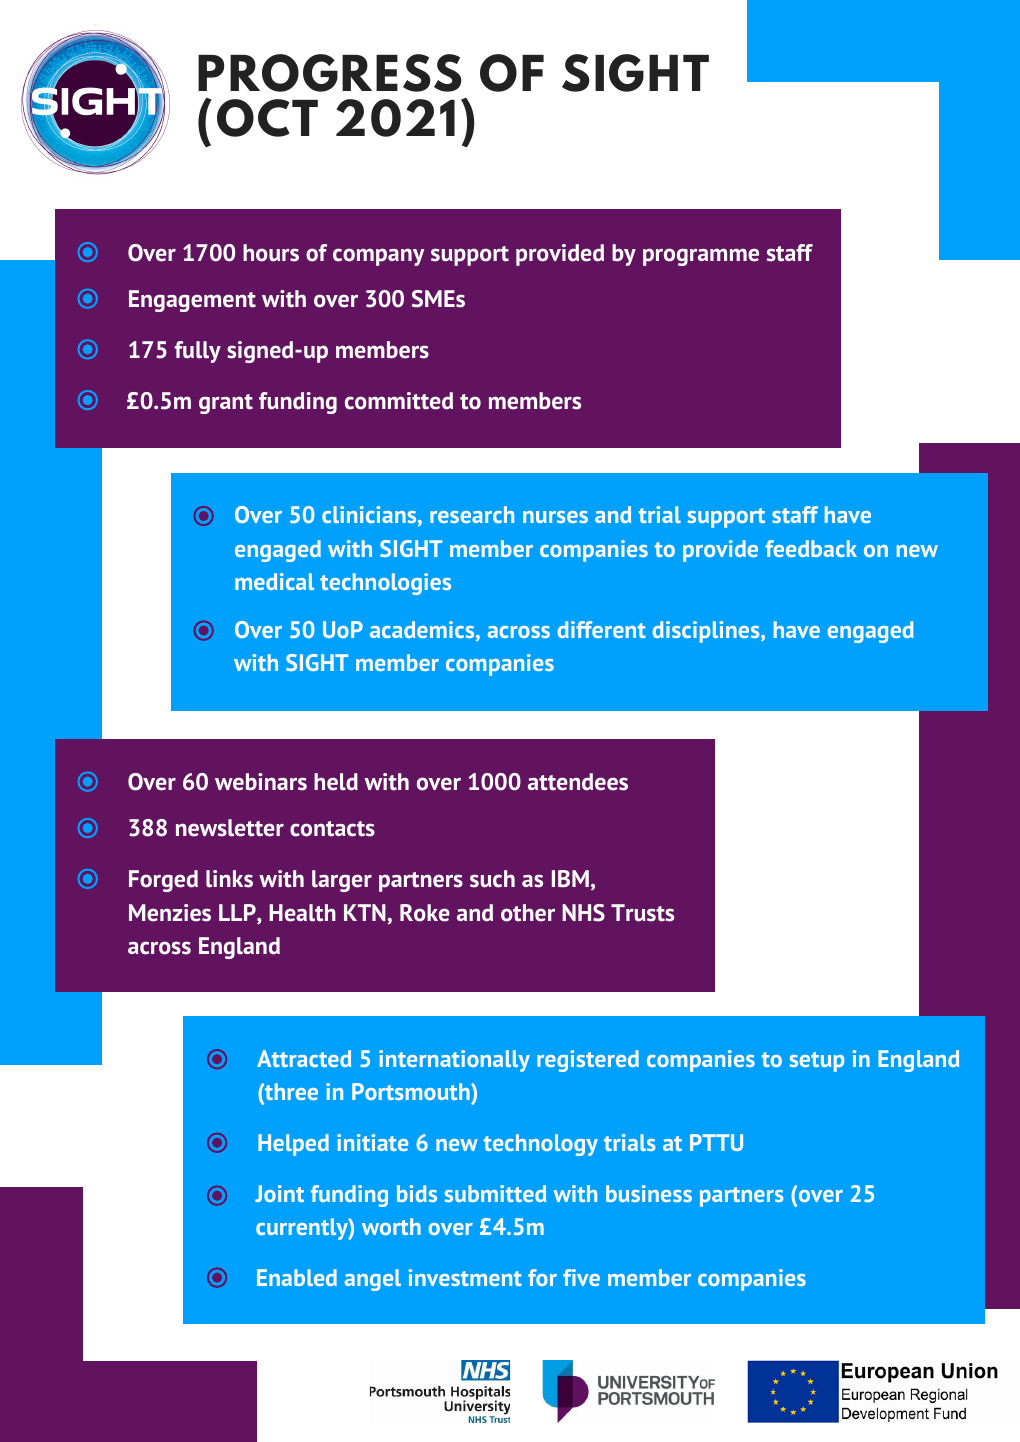 The width and height of the screenshot is (1020, 1442). Describe the element at coordinates (378, 257) in the screenshot. I see `company` at that location.
